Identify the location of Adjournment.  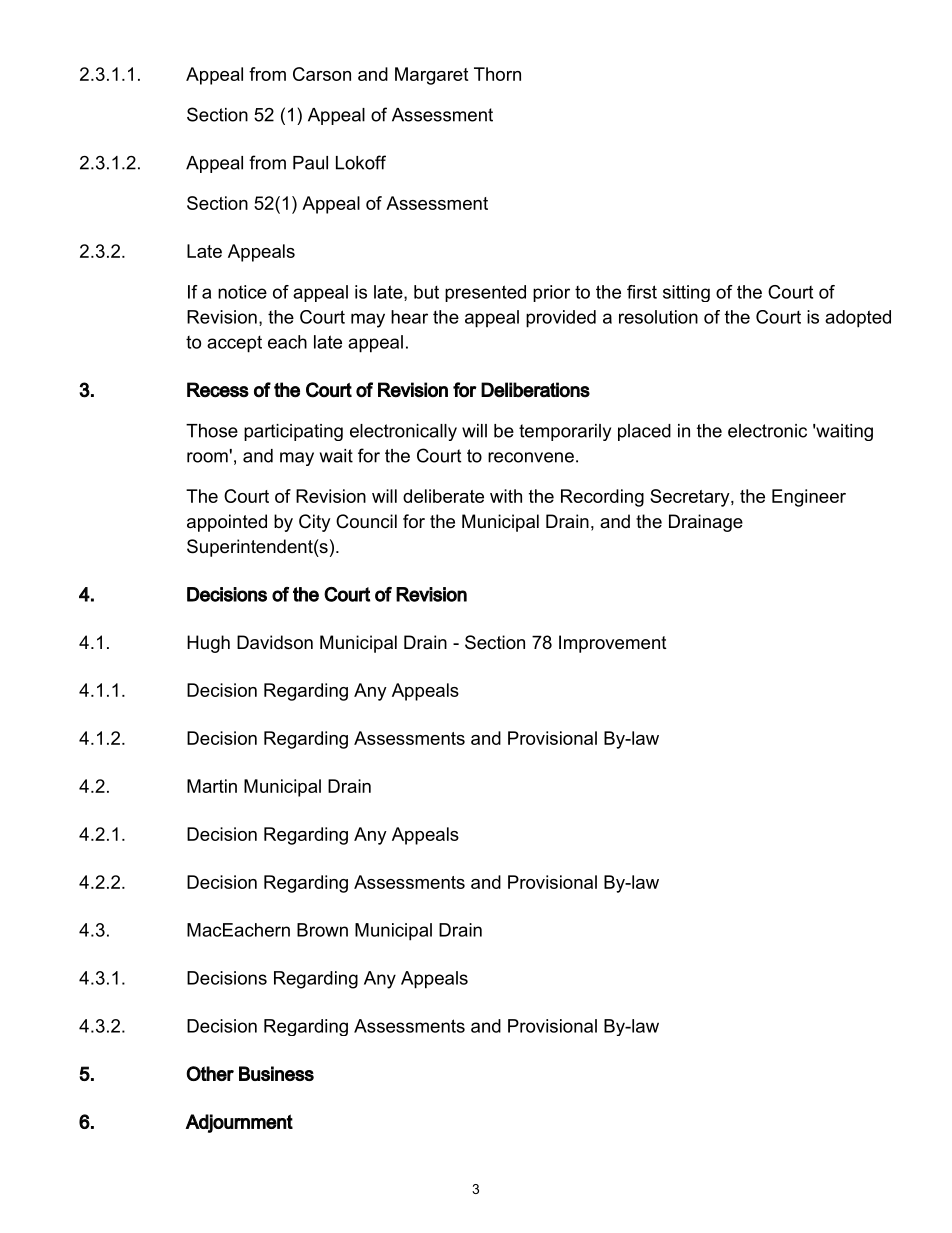
(239, 1123).
